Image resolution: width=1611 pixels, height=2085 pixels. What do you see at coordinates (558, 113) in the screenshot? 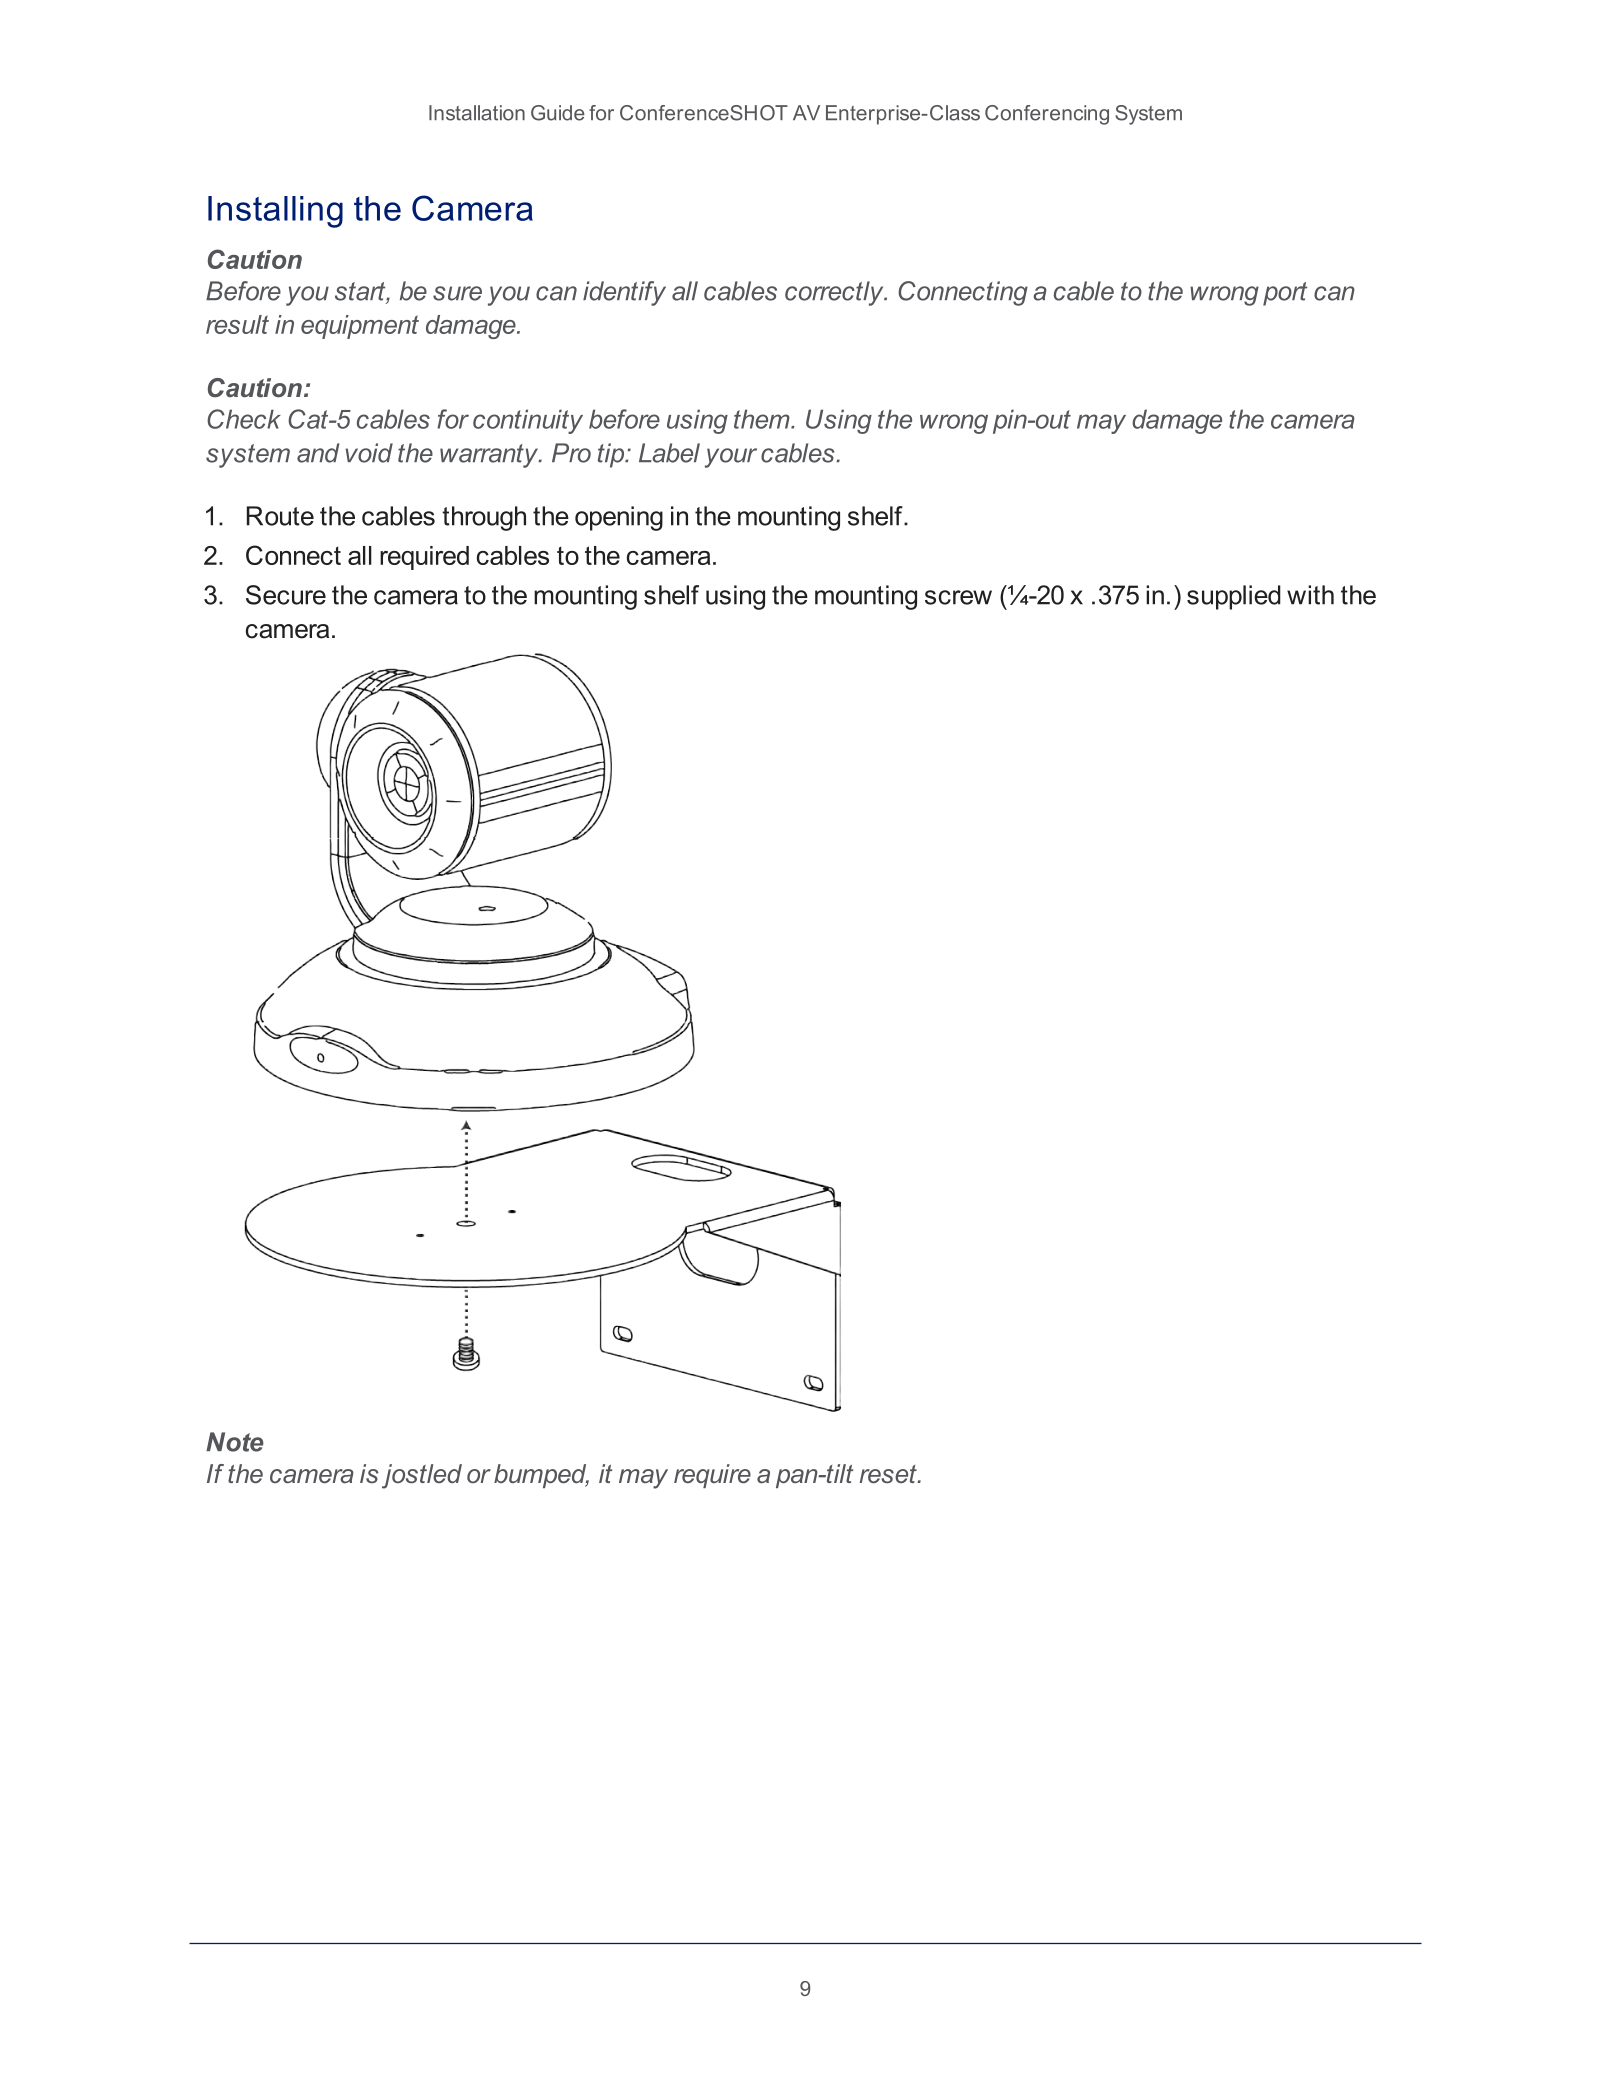
I see `Guide` at bounding box center [558, 113].
